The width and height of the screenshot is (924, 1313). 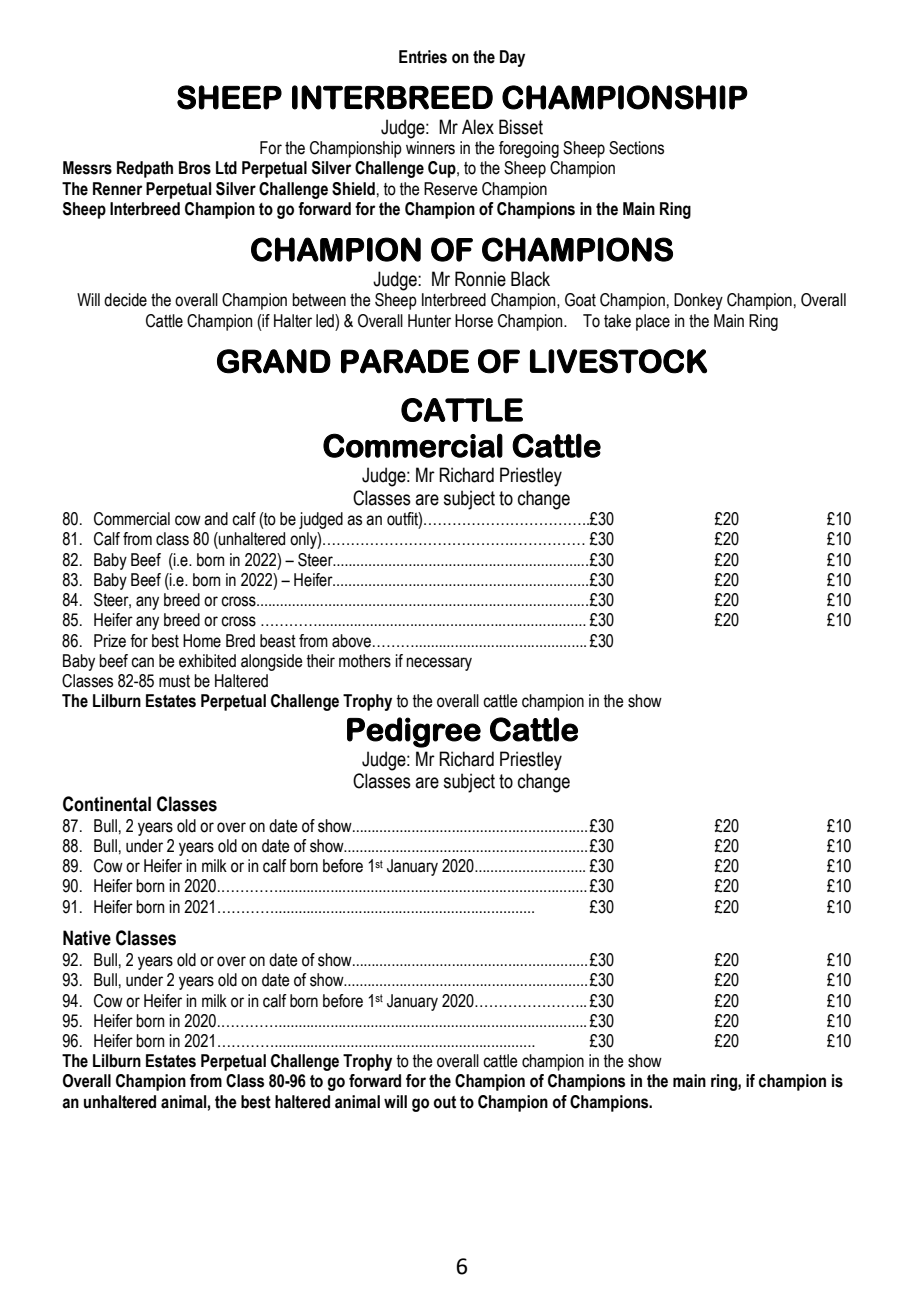 What do you see at coordinates (195, 168) in the screenshot?
I see `Bros` at bounding box center [195, 168].
